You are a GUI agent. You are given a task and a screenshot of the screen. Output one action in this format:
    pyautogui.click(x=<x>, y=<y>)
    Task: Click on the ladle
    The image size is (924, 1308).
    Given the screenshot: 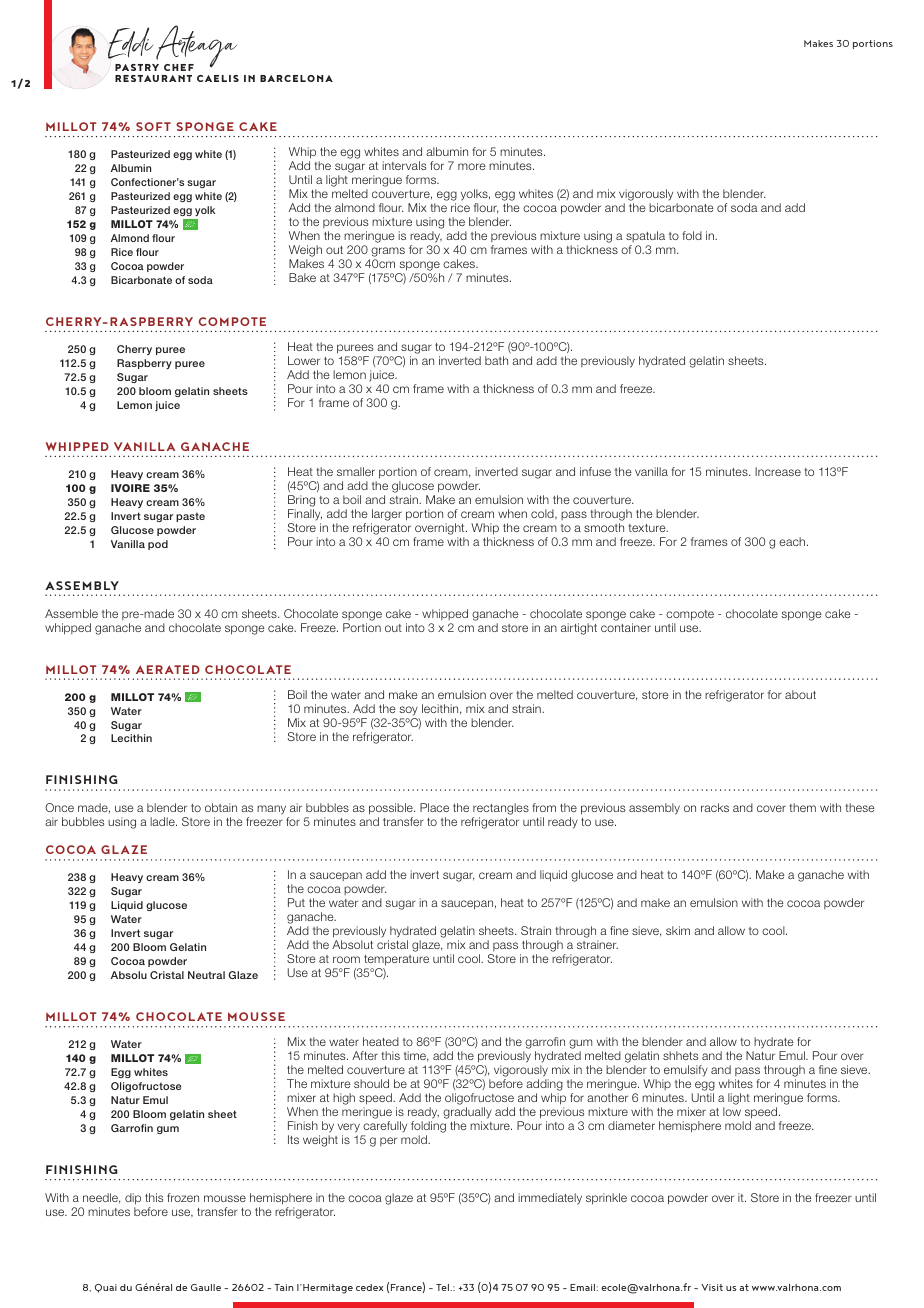 What is the action you would take?
    pyautogui.click(x=163, y=821)
